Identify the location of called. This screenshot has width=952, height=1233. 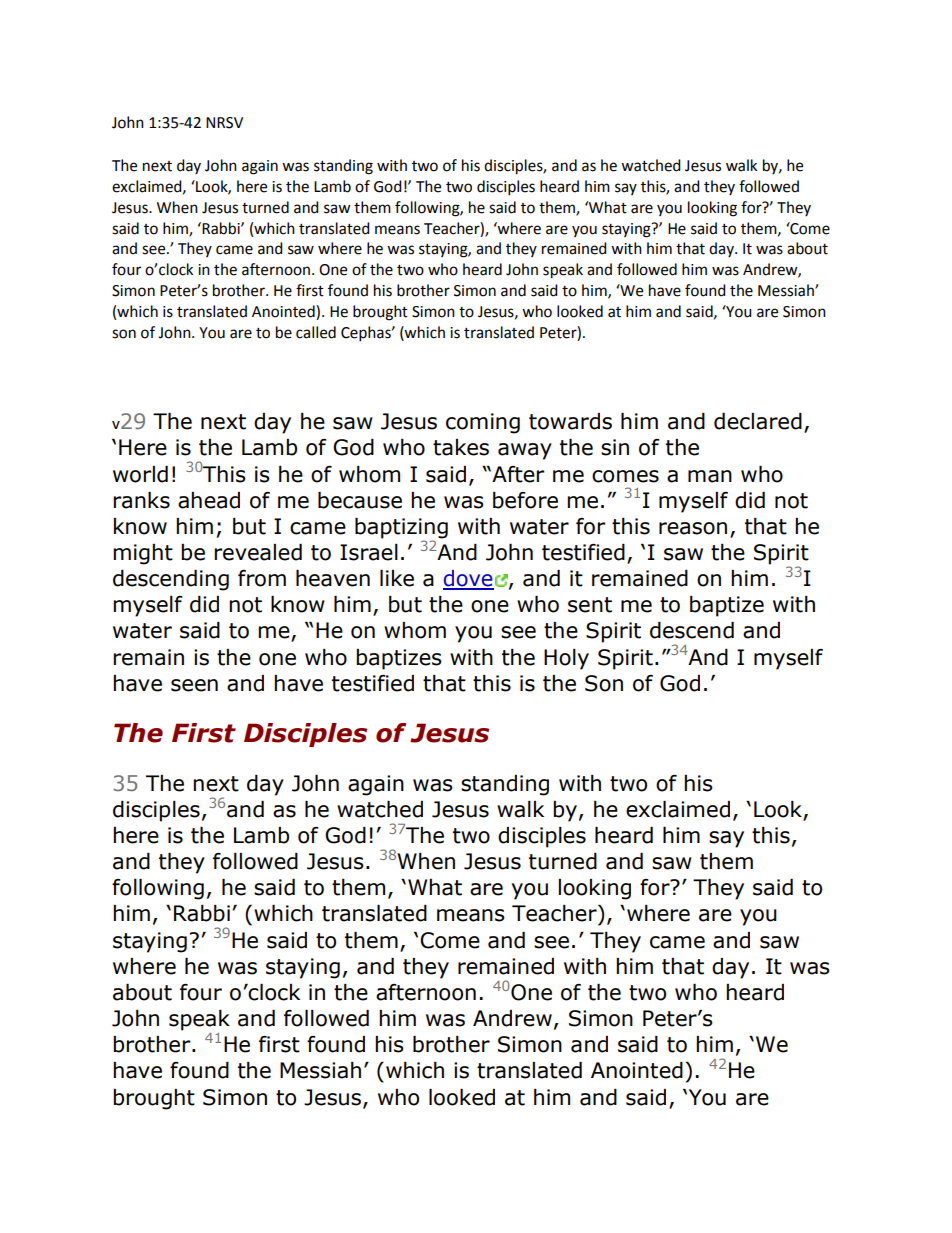
(316, 332).
